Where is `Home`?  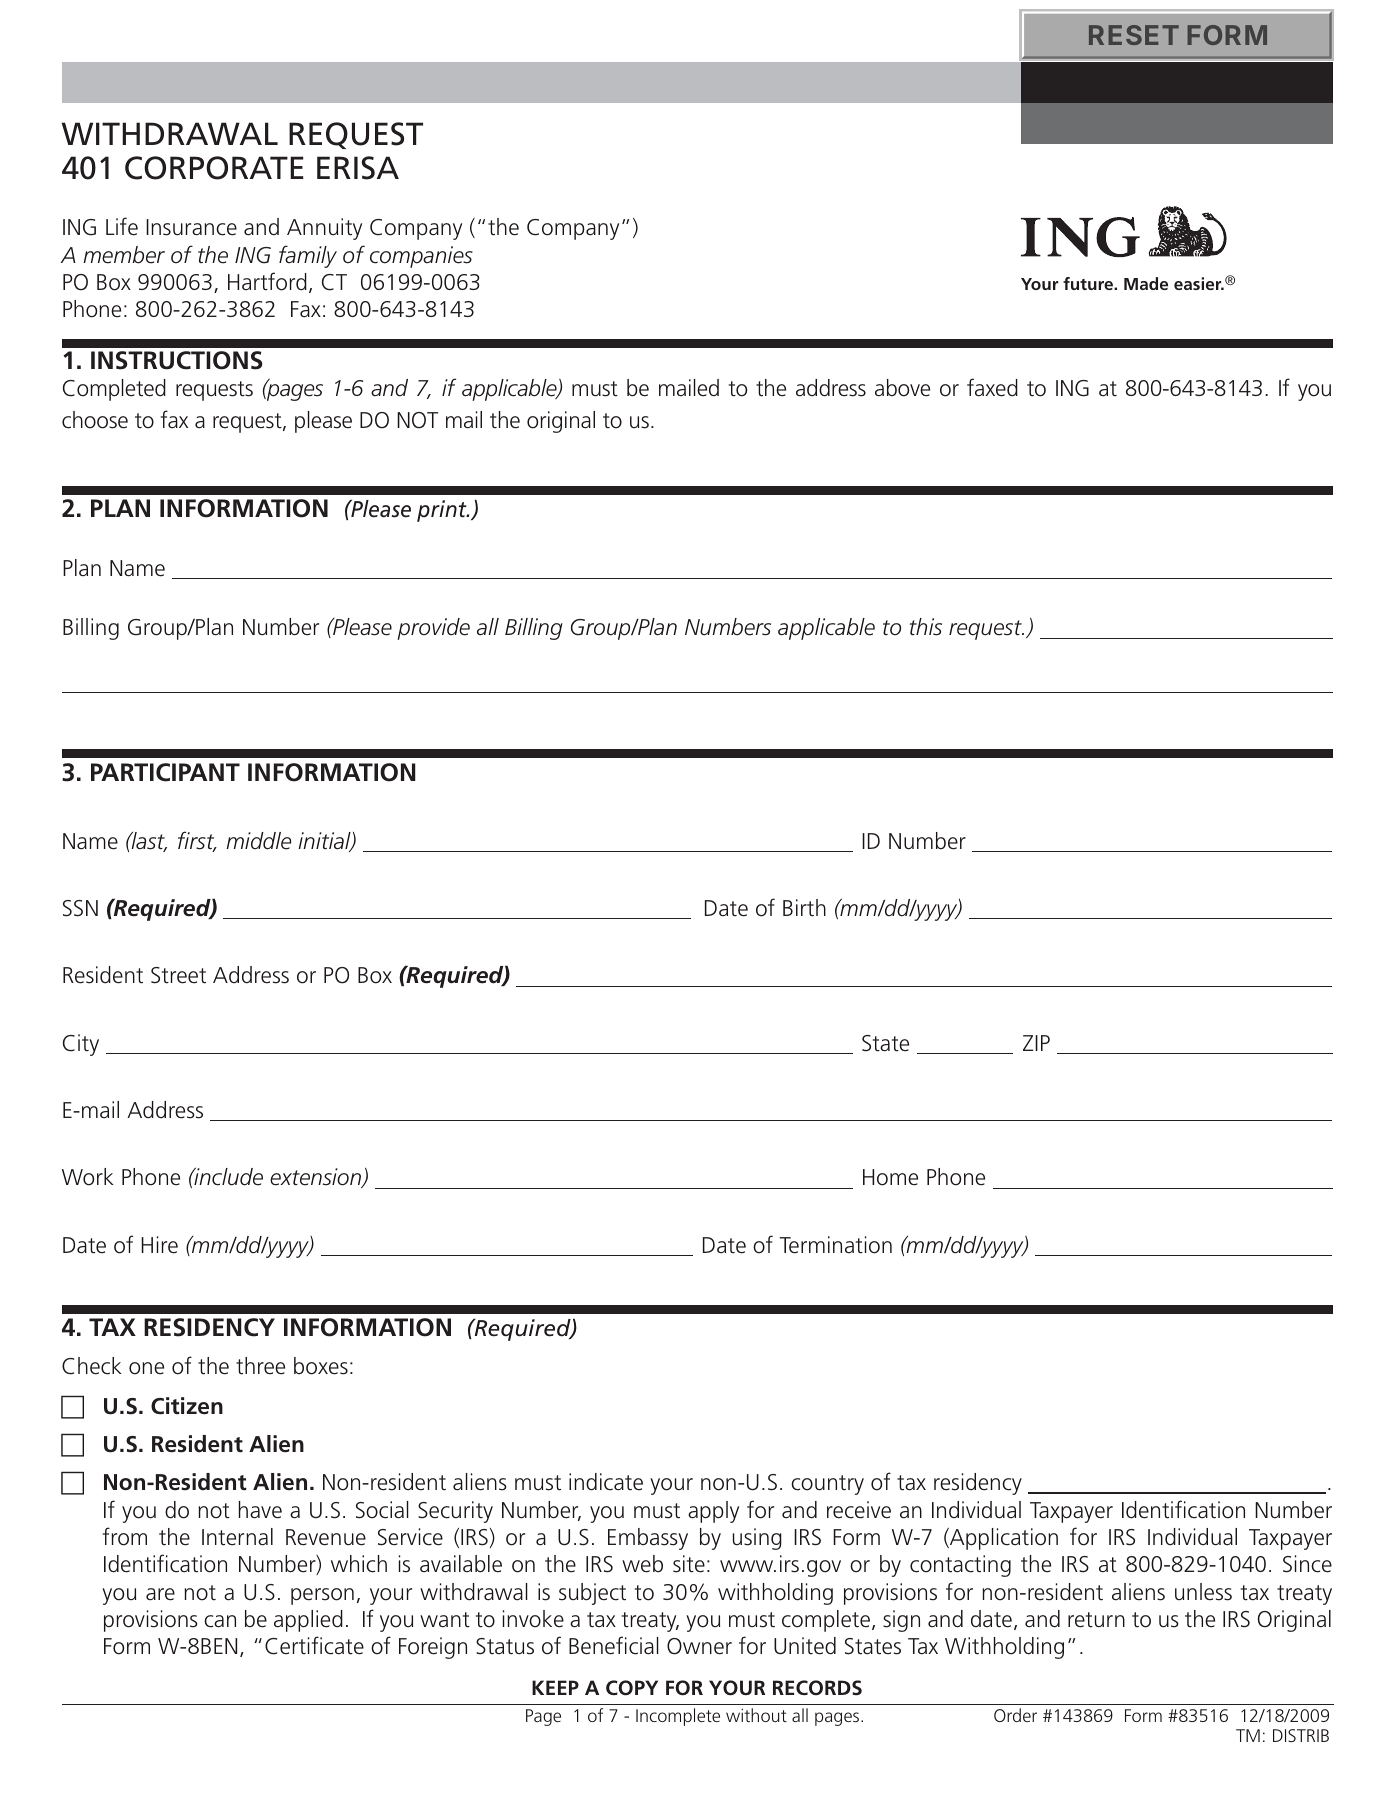 Home is located at coordinates (890, 1177).
